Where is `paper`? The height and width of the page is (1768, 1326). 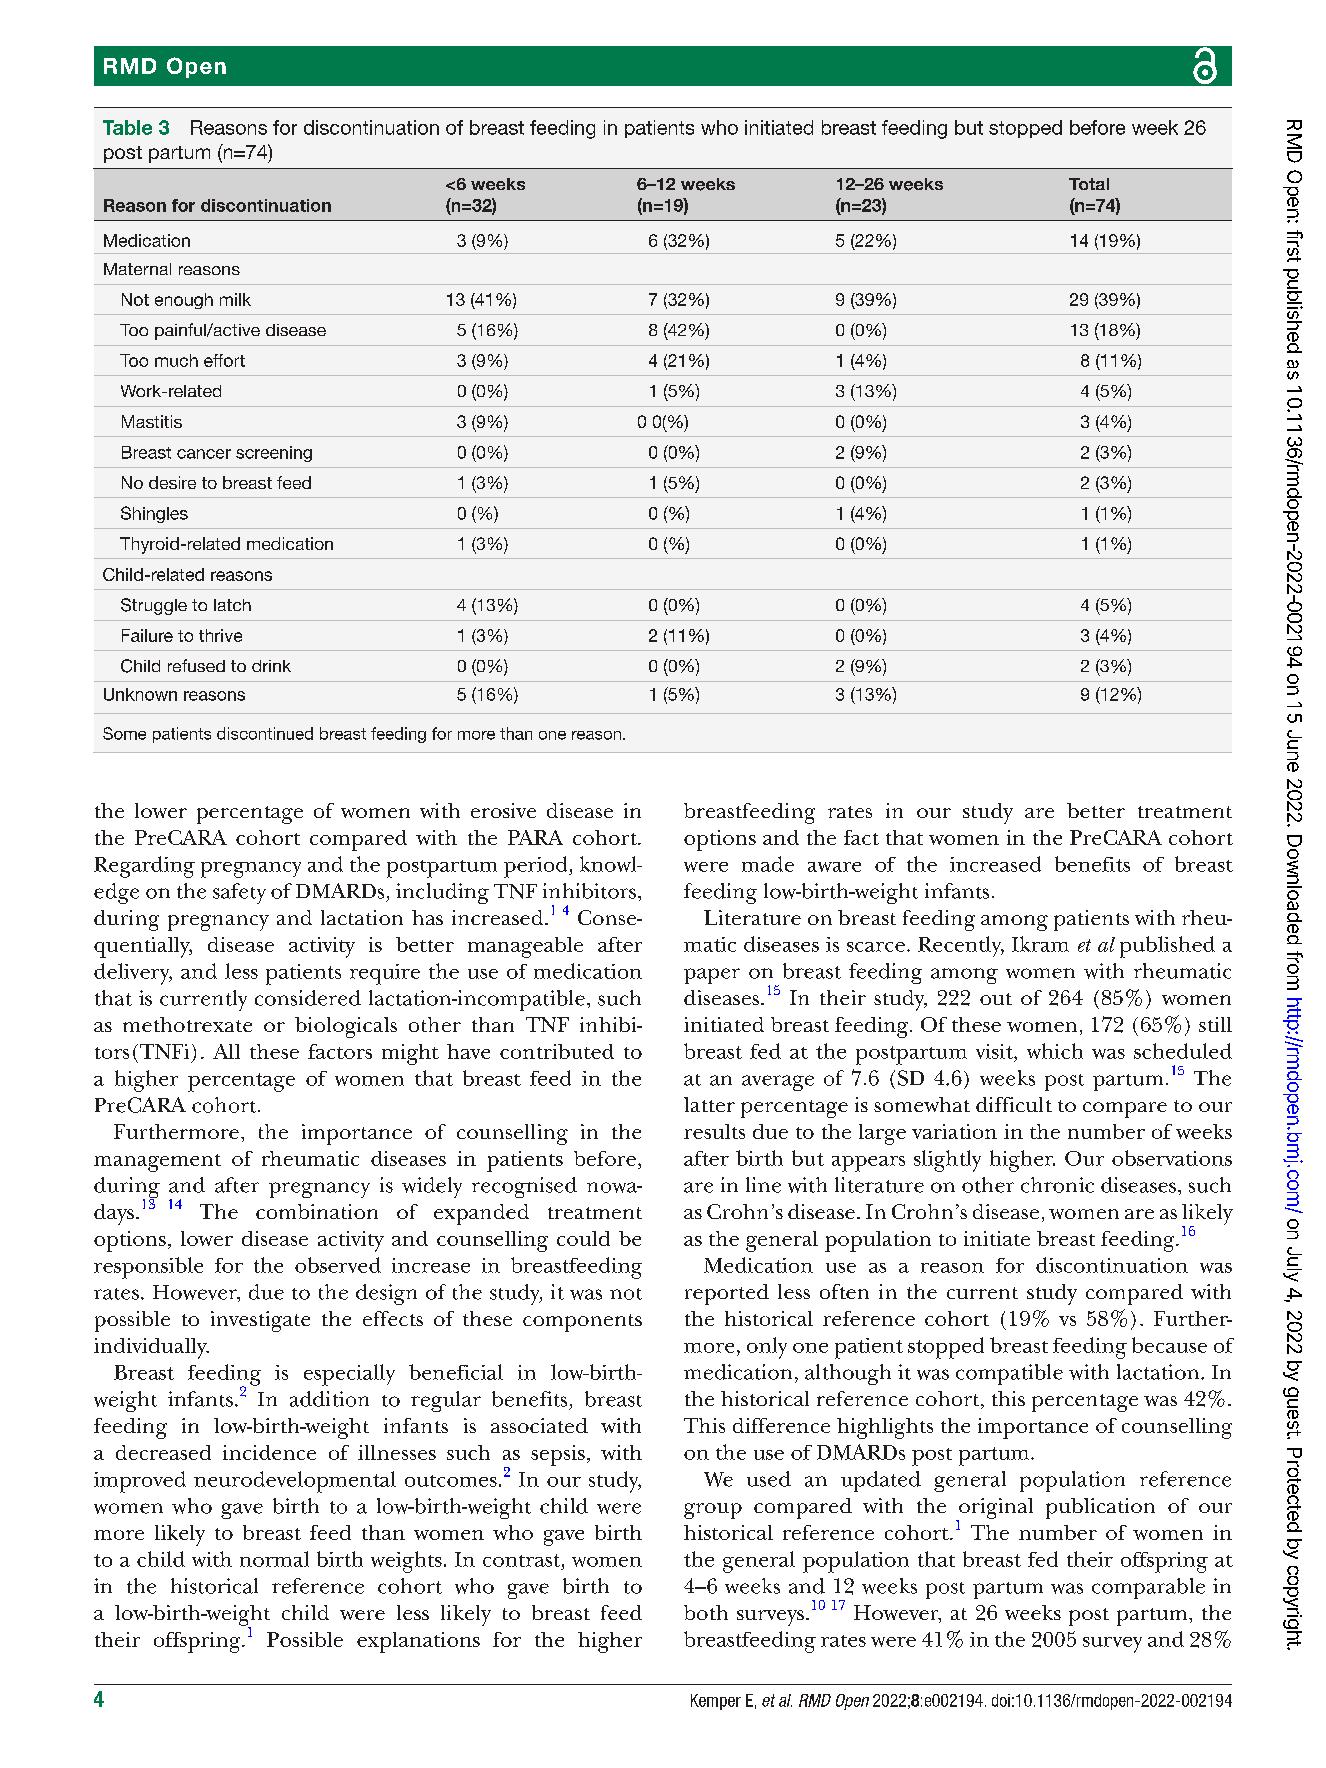
paper is located at coordinates (712, 976).
